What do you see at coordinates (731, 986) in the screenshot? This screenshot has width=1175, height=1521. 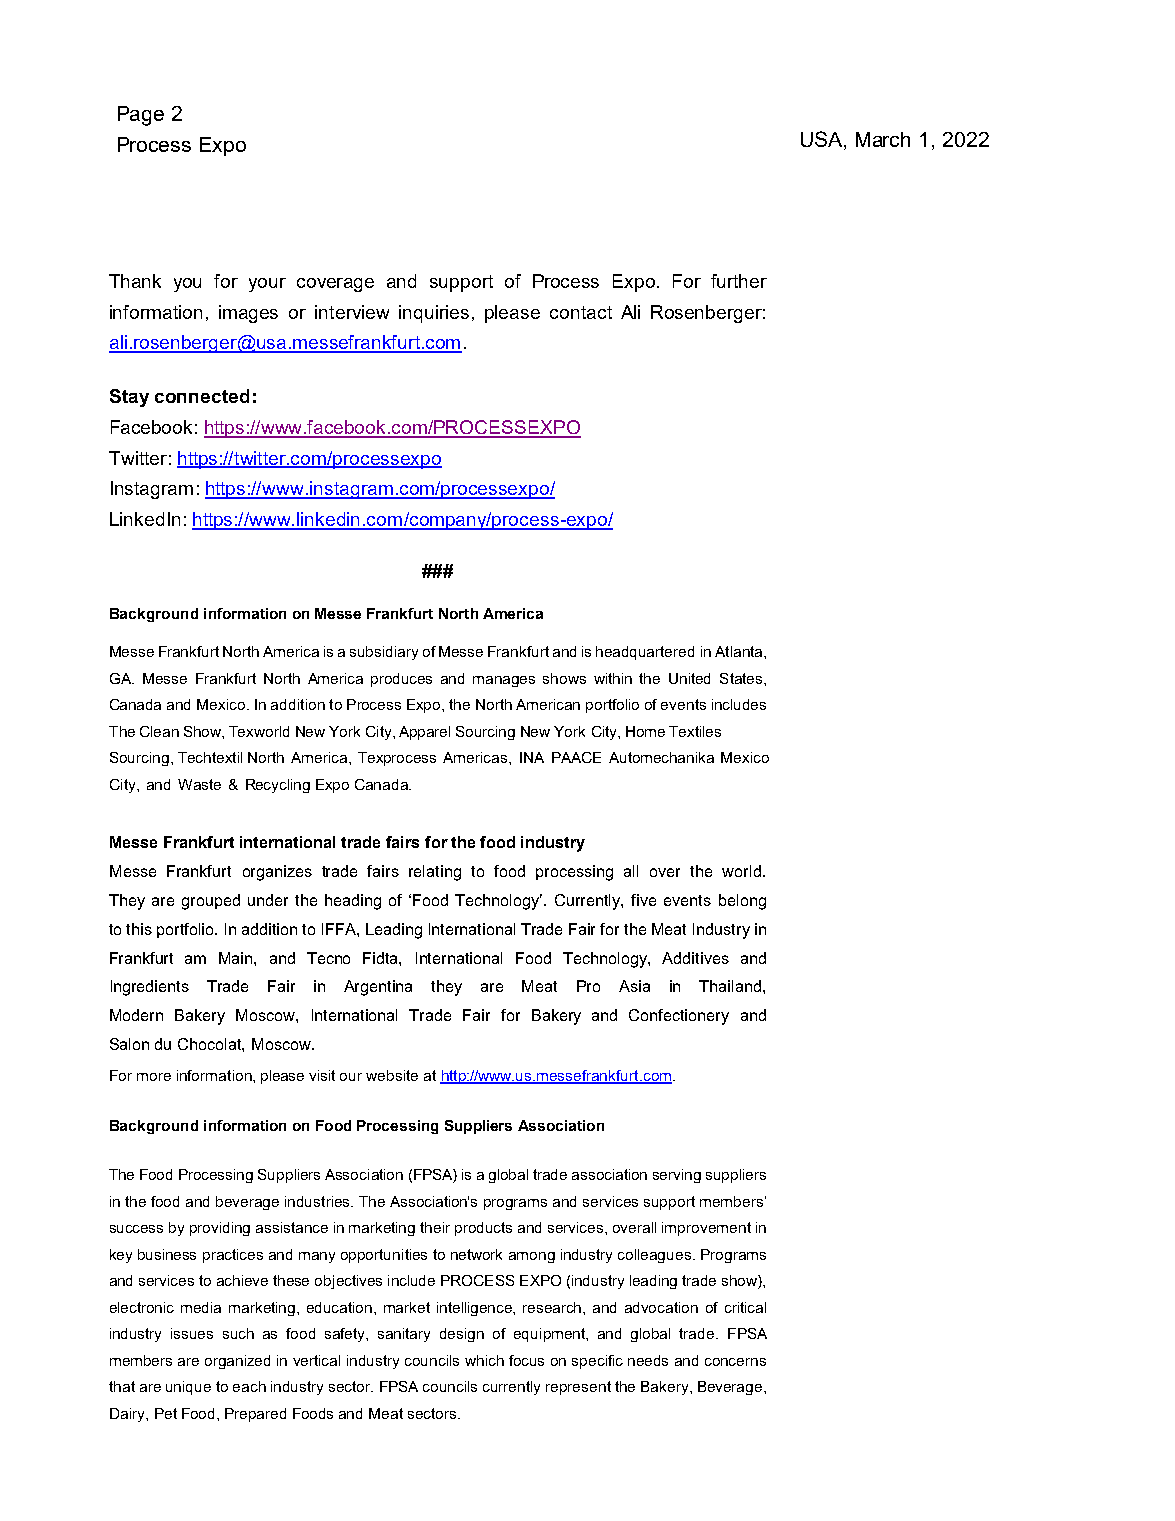 I see `Thailand` at bounding box center [731, 986].
